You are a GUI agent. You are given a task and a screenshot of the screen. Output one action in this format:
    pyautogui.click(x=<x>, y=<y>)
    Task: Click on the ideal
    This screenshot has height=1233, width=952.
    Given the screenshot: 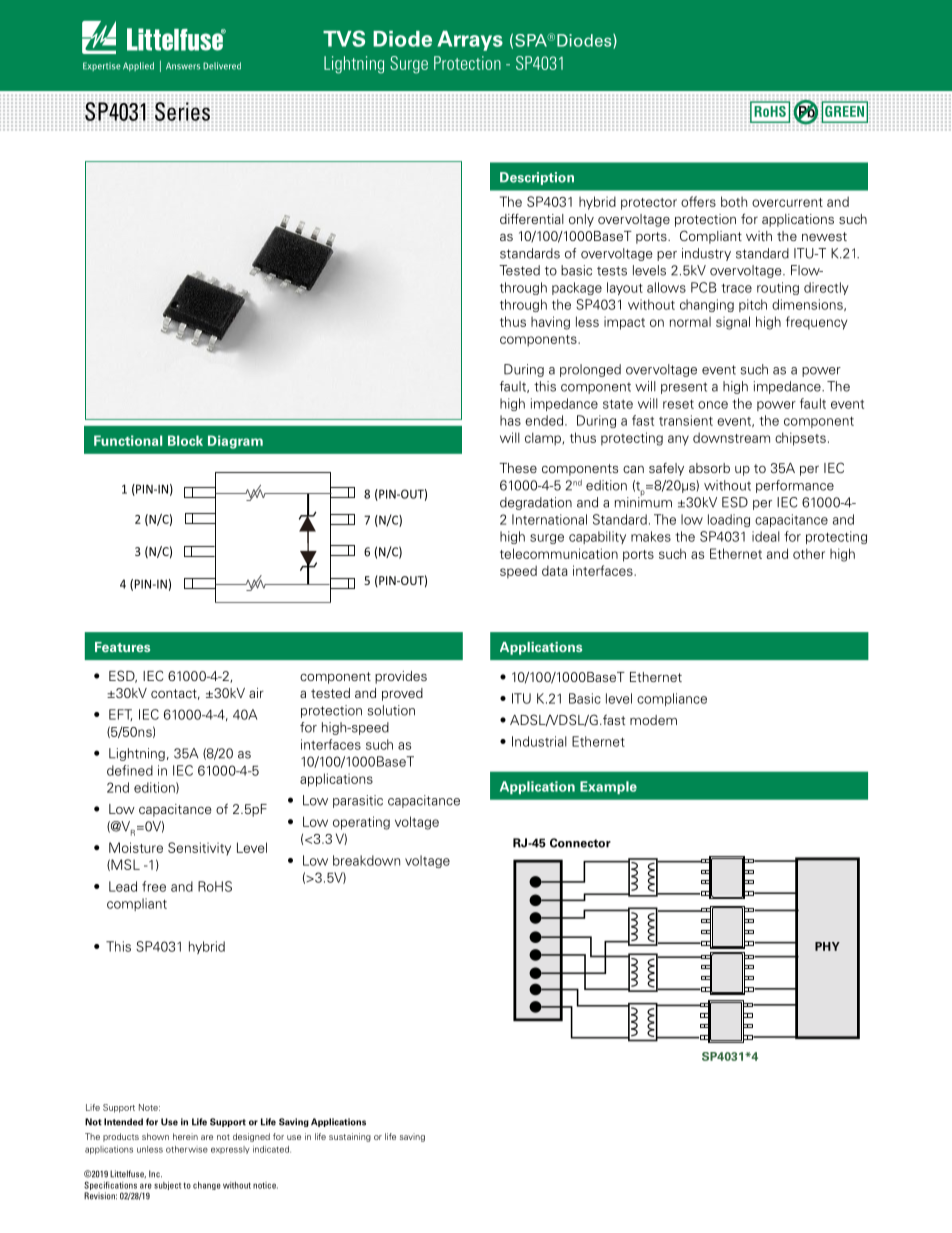 What is the action you would take?
    pyautogui.click(x=766, y=536)
